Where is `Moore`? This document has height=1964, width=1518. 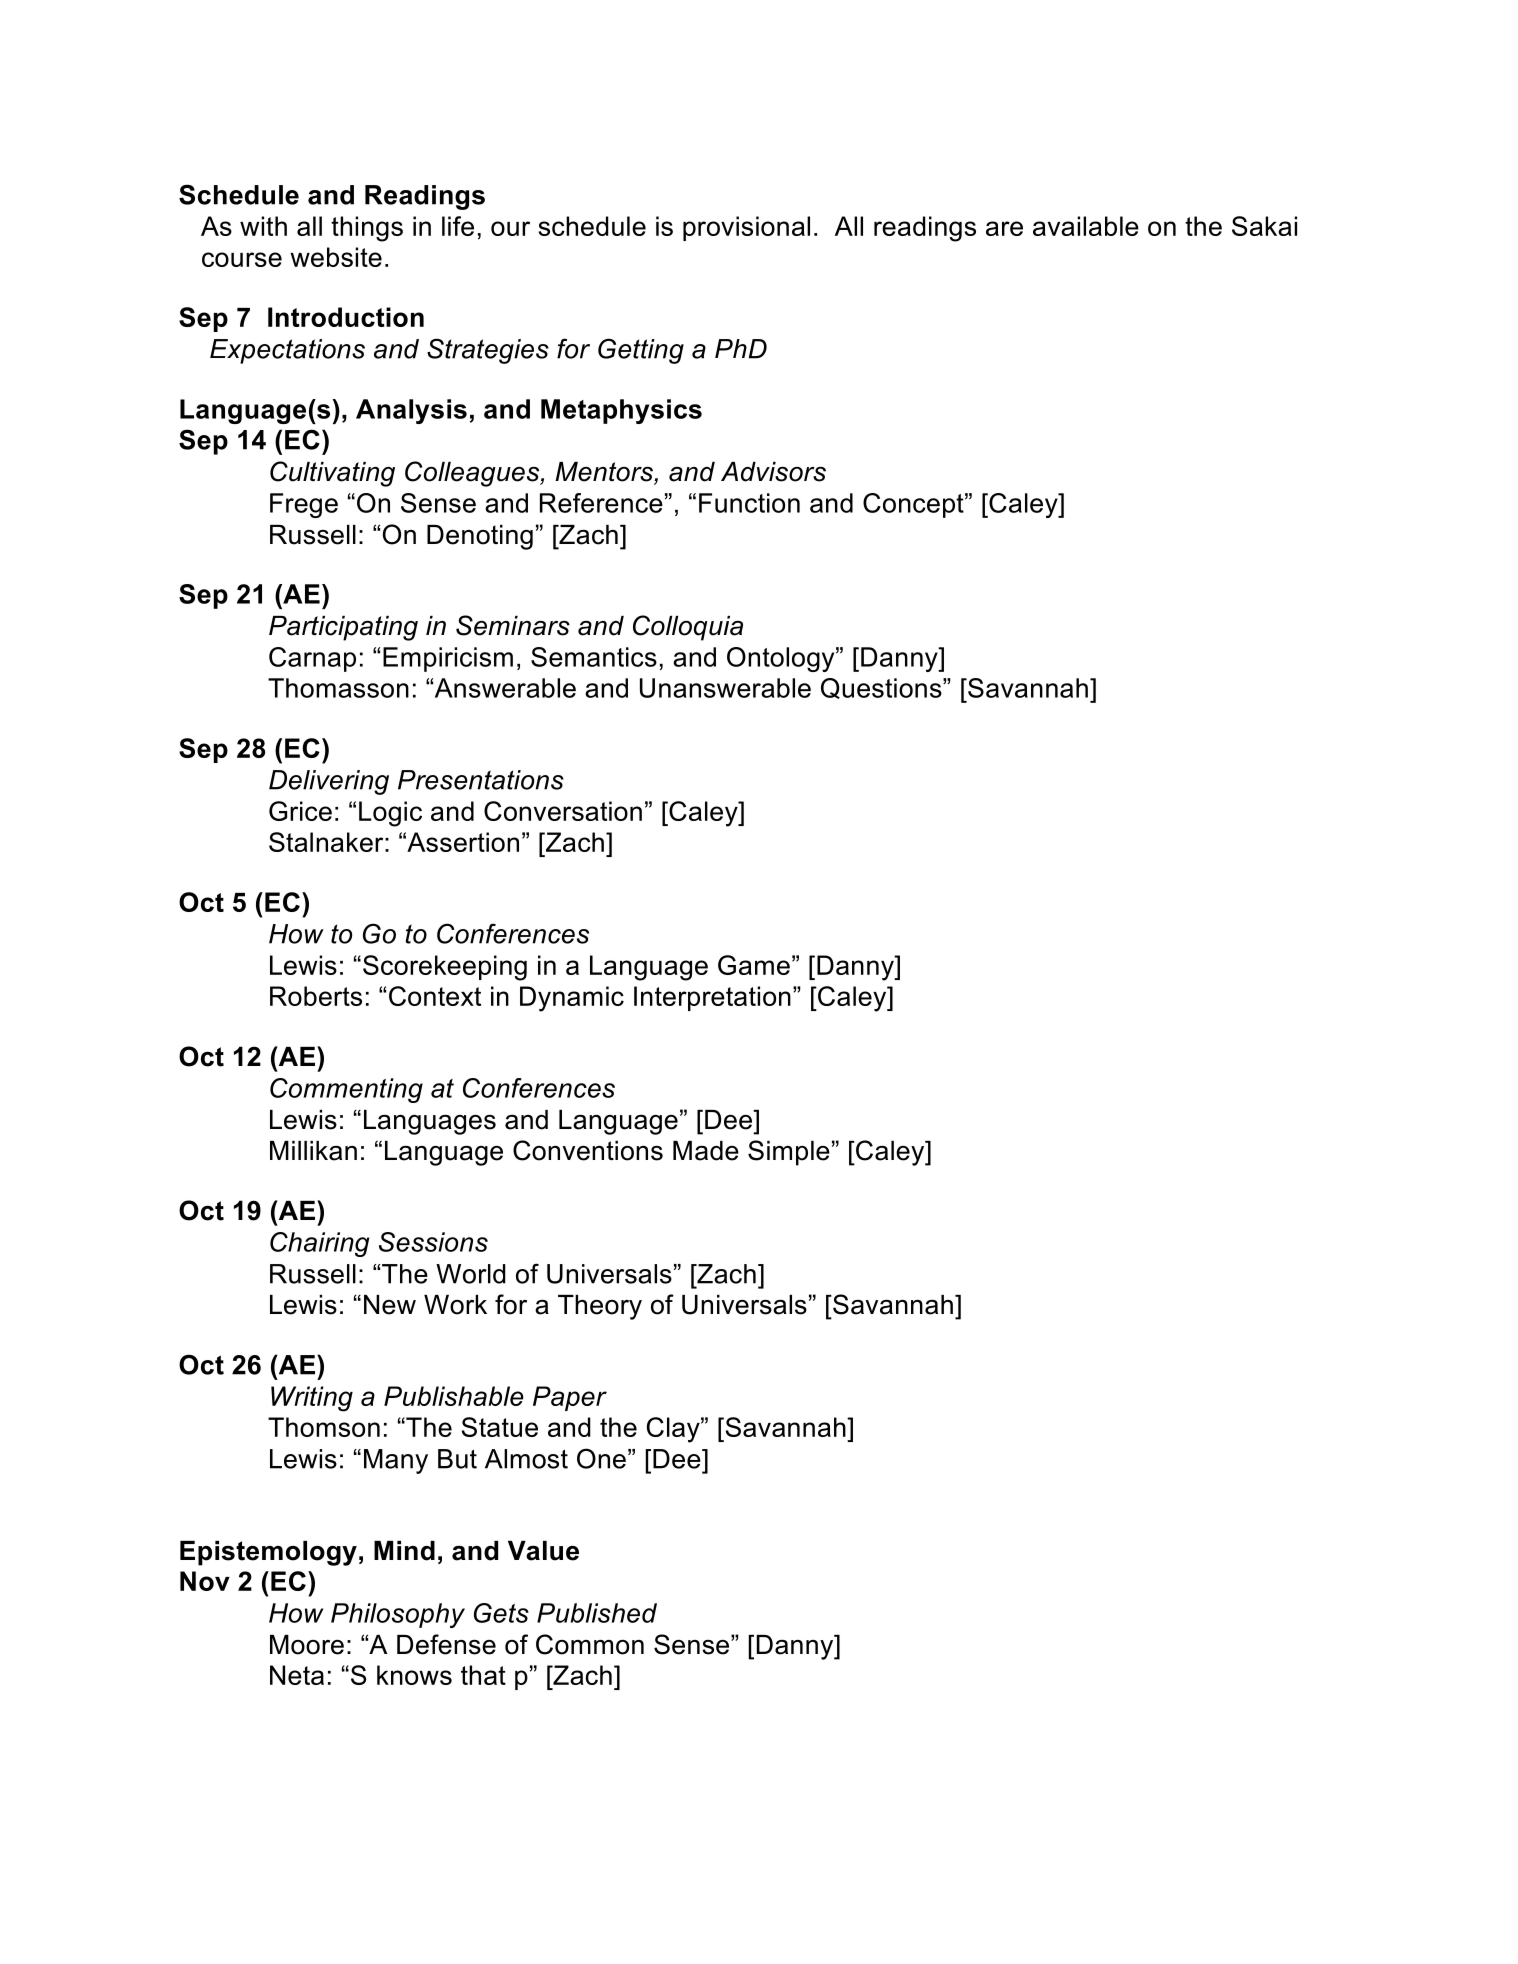 Moore is located at coordinates (307, 1645).
